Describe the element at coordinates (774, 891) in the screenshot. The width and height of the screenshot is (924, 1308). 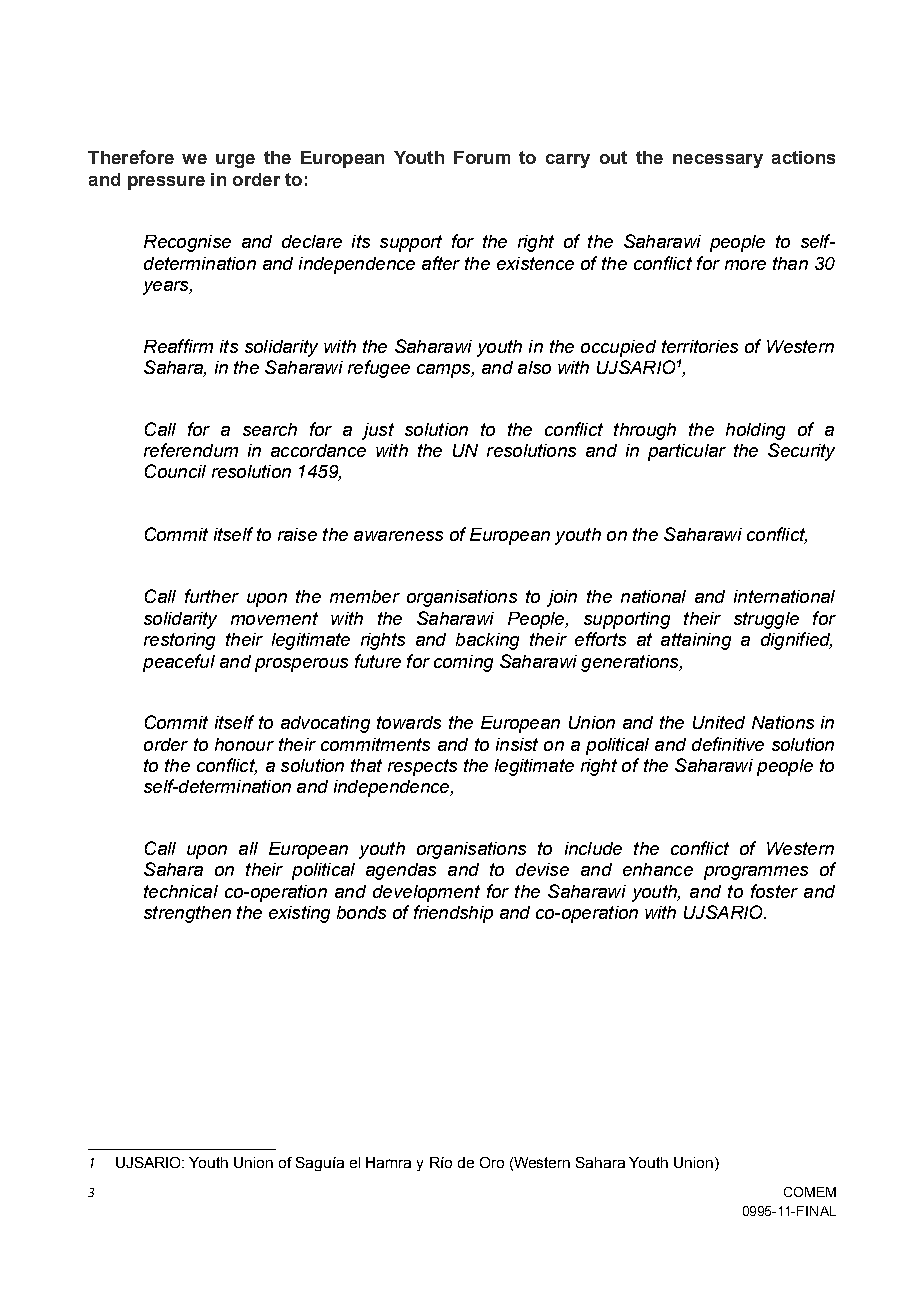
I see `foster` at that location.
